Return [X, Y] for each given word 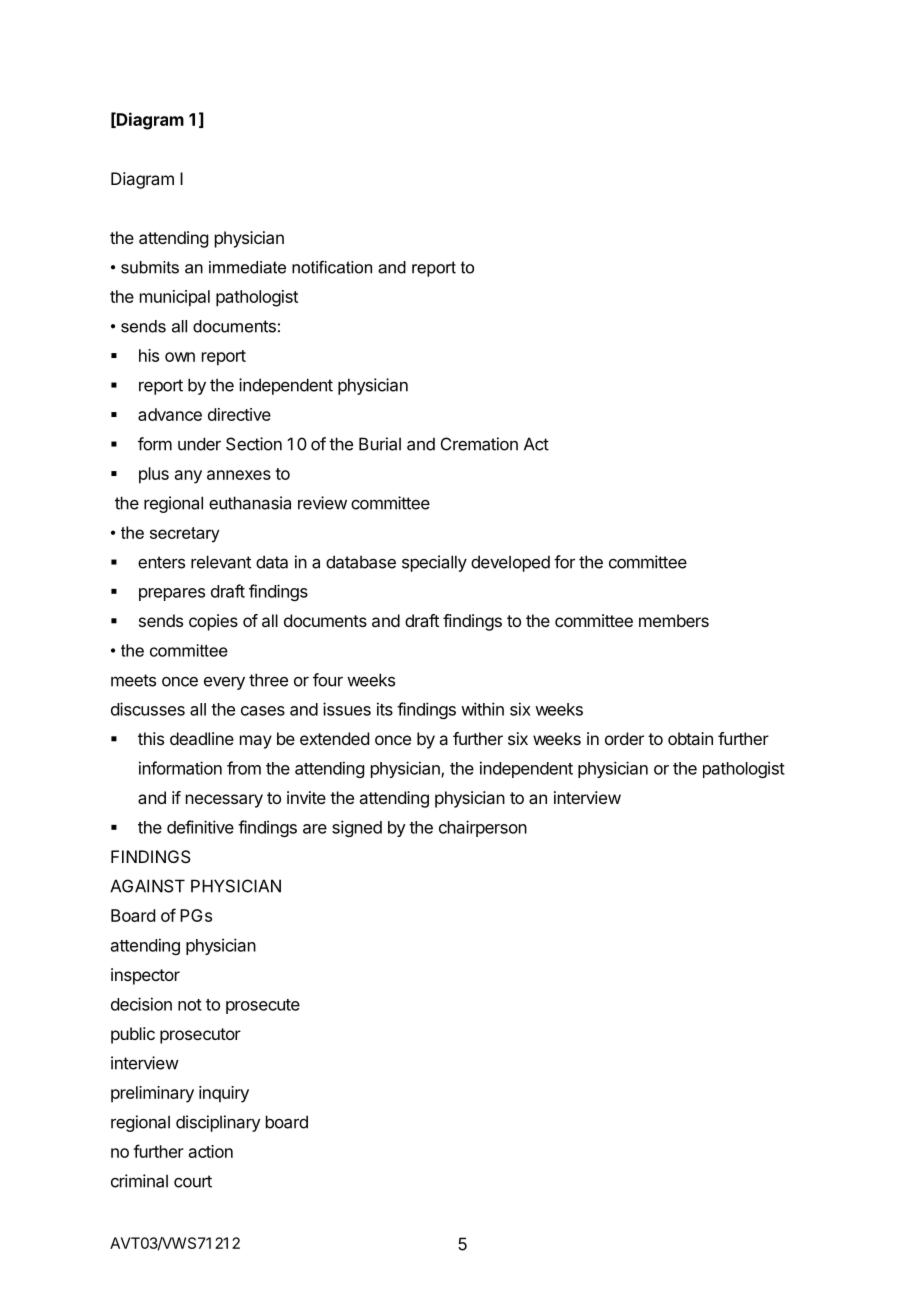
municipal [175, 298]
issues [347, 709]
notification [332, 267]
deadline [202, 738]
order [624, 738]
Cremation [479, 444]
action [211, 1151]
